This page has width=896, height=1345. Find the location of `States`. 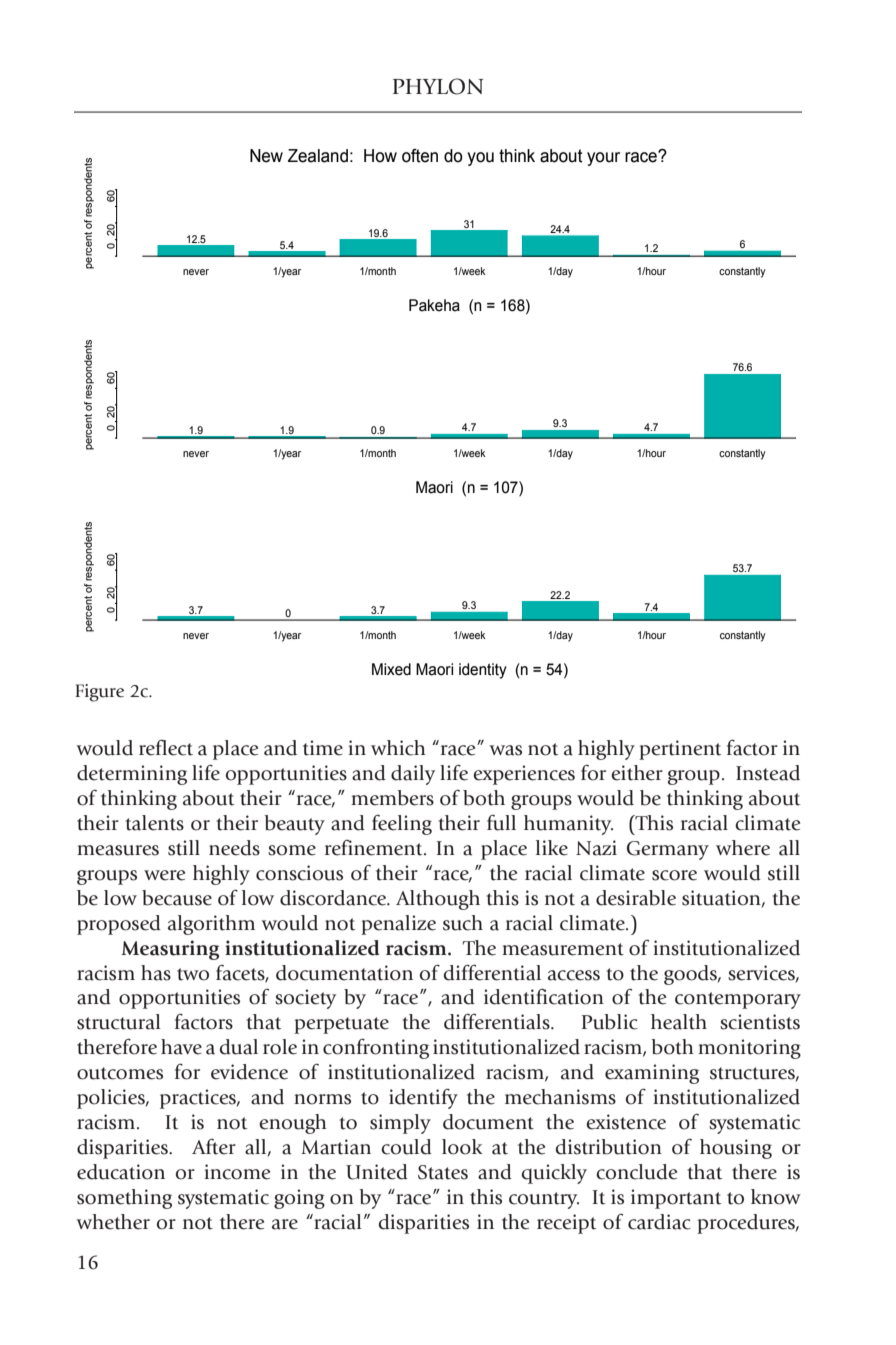

States is located at coordinates (443, 1172).
